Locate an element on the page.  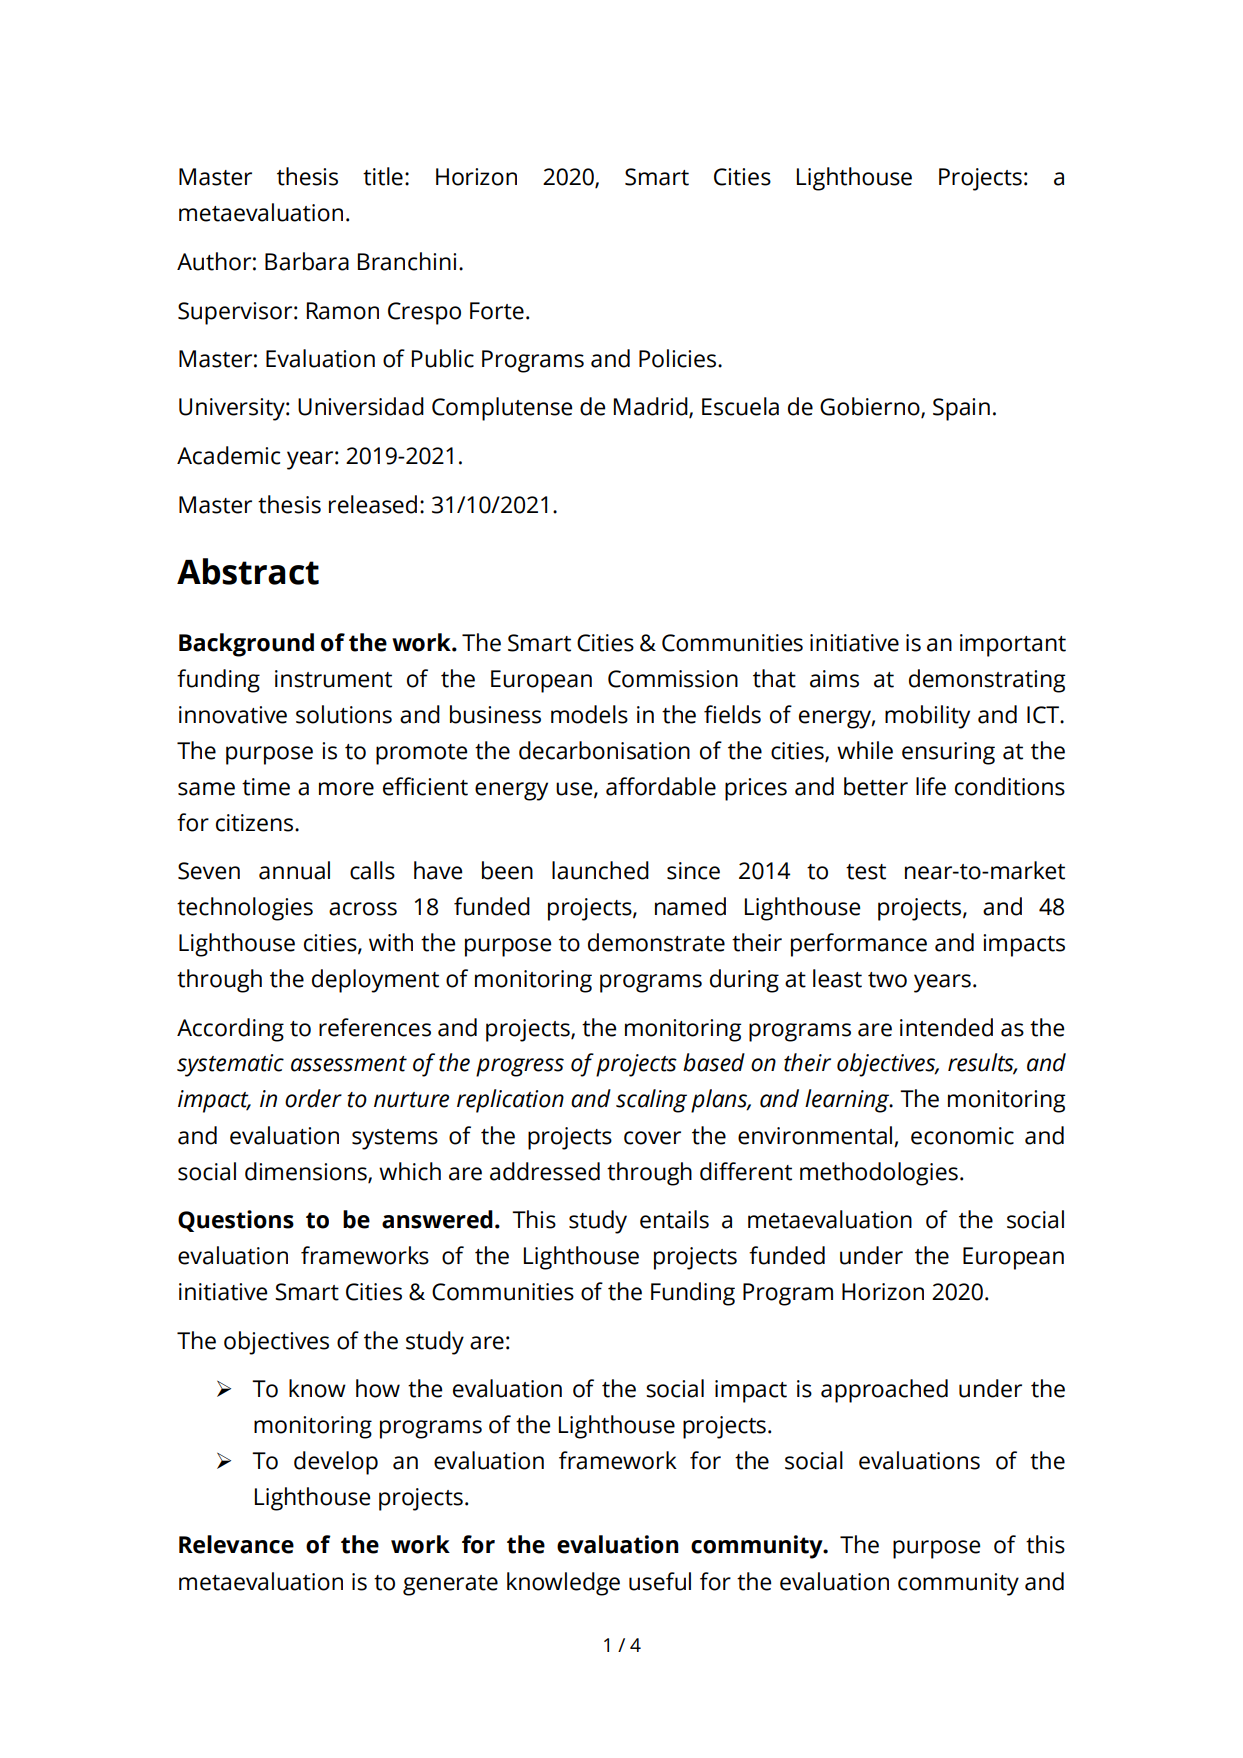
economic is located at coordinates (962, 1136).
